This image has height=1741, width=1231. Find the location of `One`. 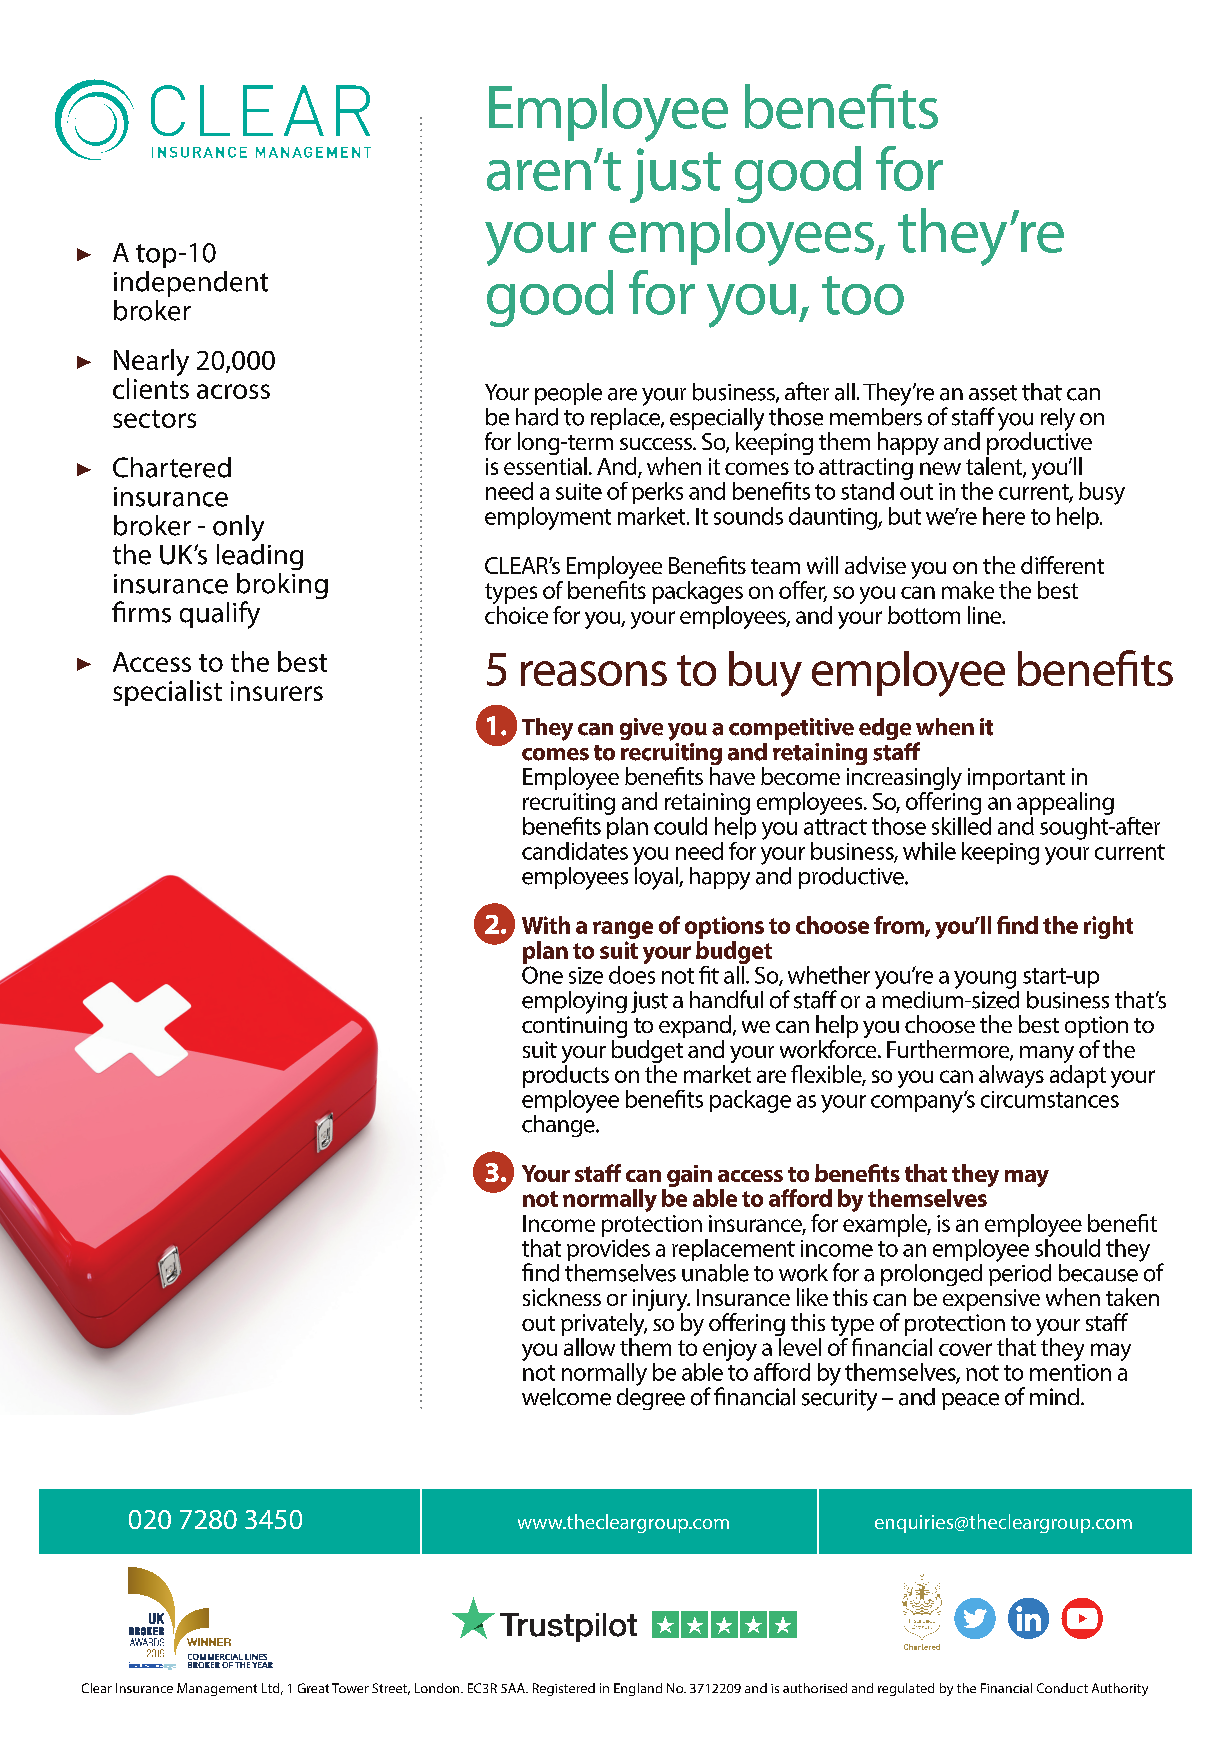

One is located at coordinates (542, 975).
